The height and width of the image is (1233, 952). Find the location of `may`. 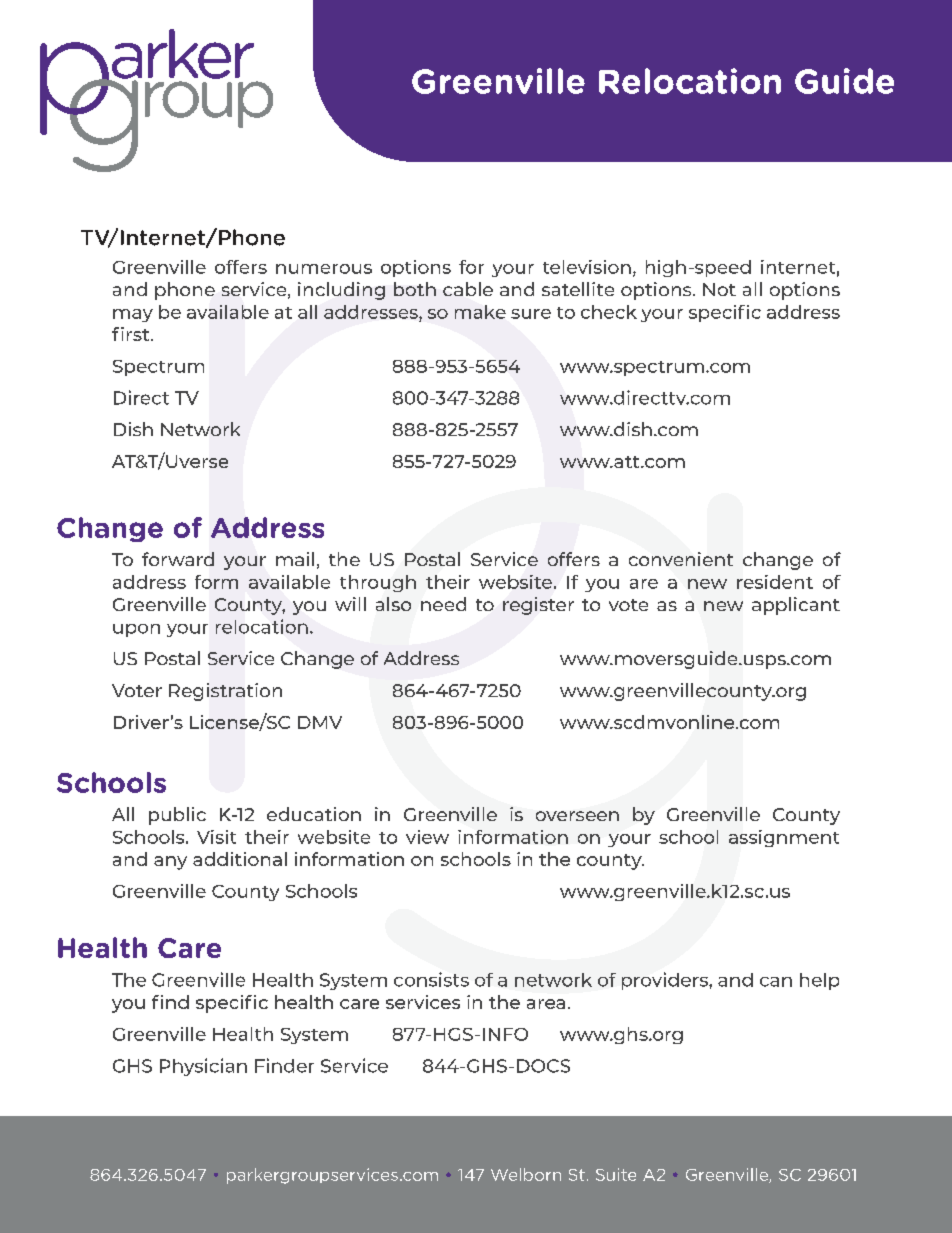

may is located at coordinates (133, 315).
